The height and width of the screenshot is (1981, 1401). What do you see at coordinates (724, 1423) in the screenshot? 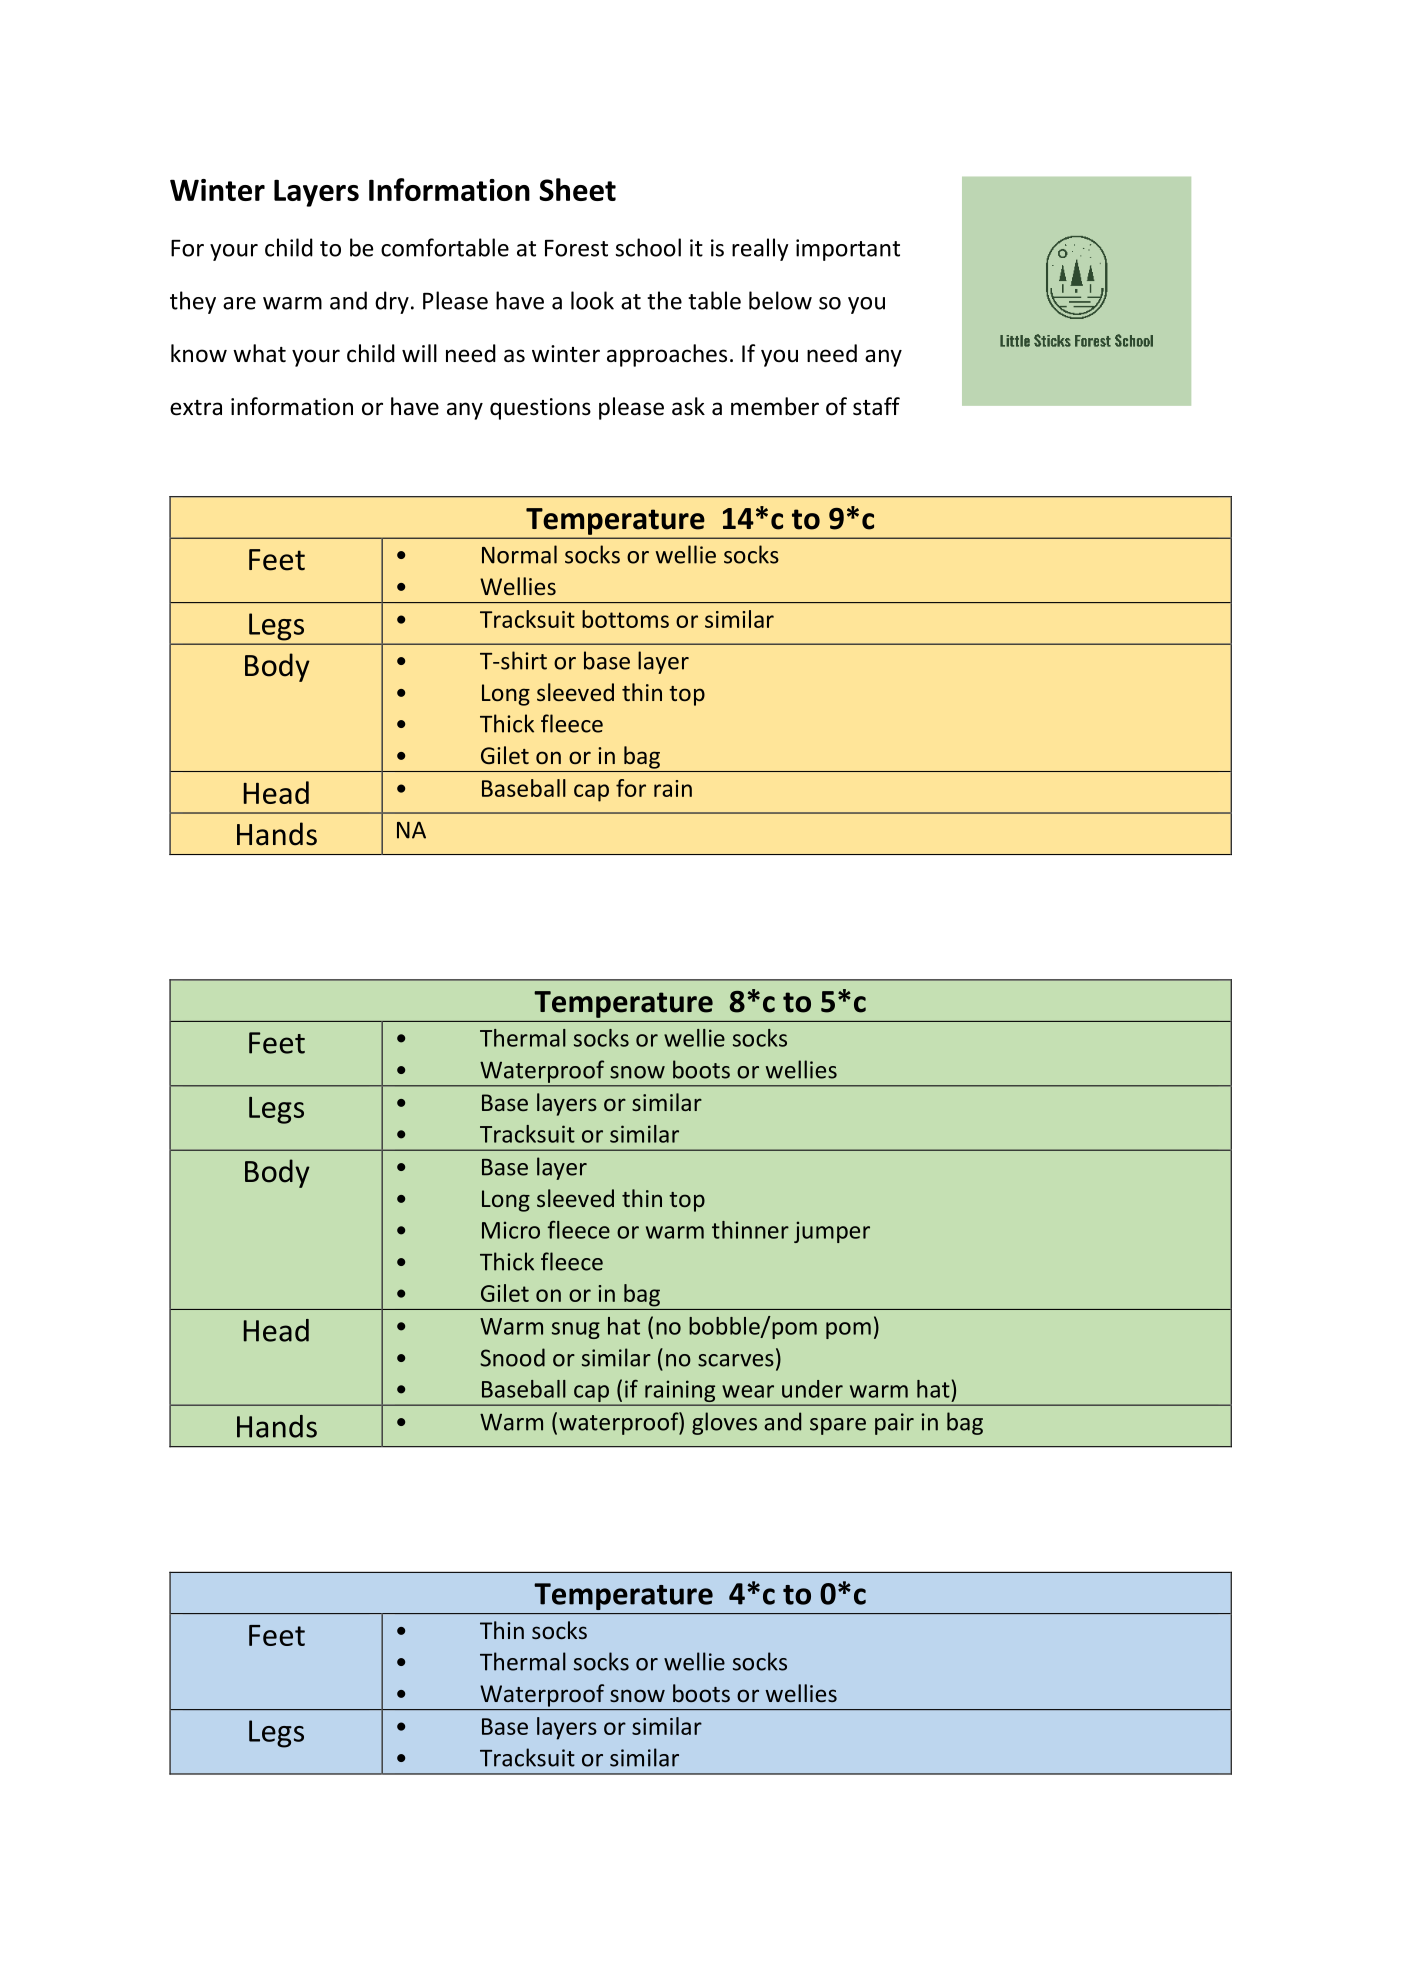
I see `gloves` at bounding box center [724, 1423].
